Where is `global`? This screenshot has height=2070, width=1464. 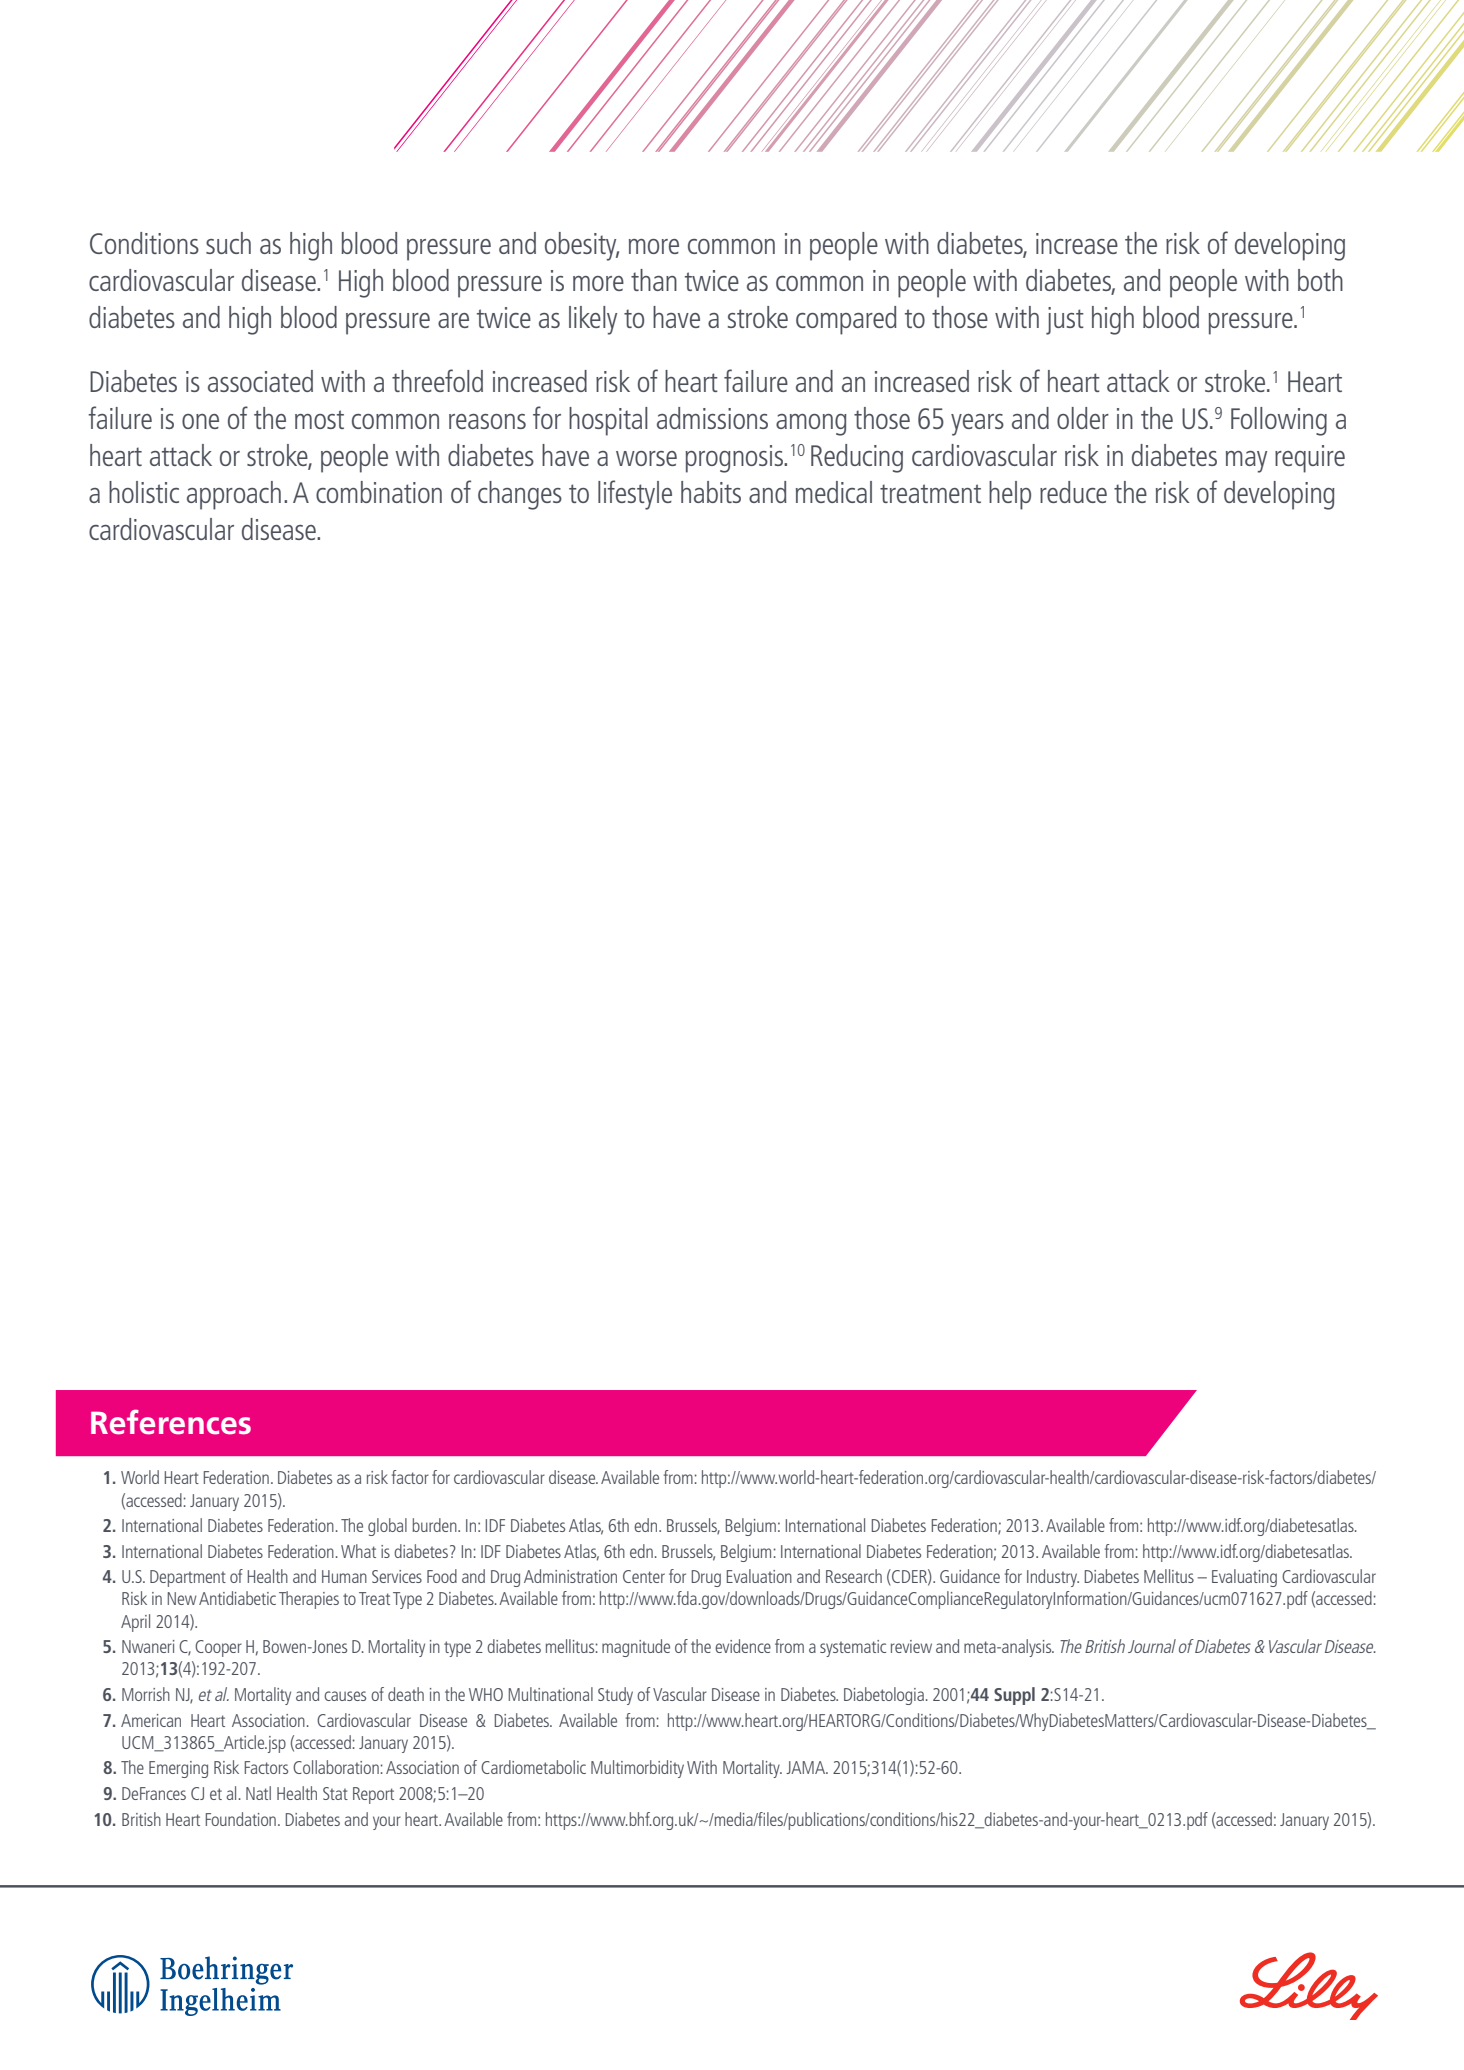 global is located at coordinates (387, 1527).
